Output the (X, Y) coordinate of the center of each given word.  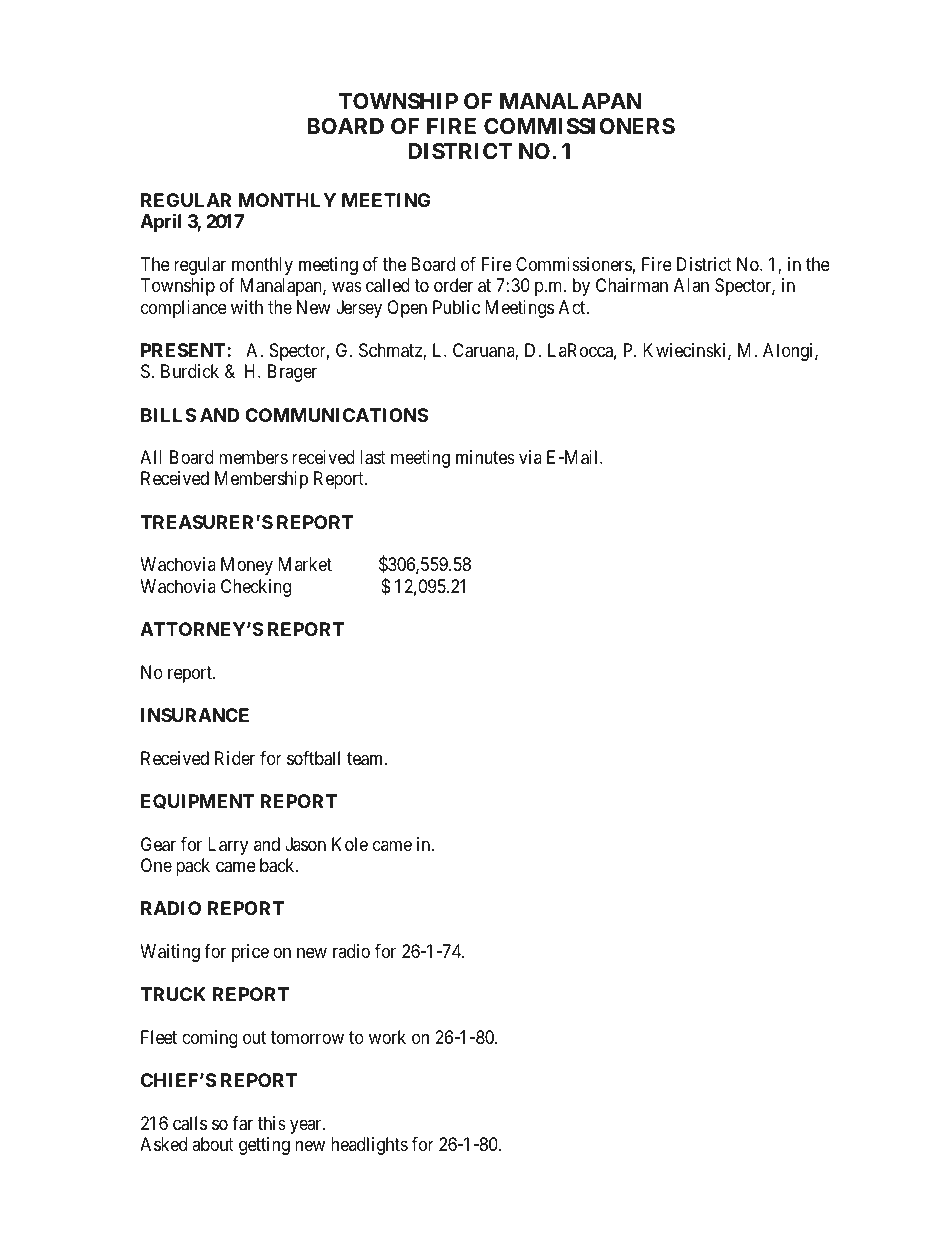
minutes (485, 457)
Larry (228, 846)
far (242, 1123)
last (373, 457)
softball (313, 758)
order (453, 285)
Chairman (632, 285)
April (160, 222)
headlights (369, 1146)
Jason (305, 844)
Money (247, 566)
